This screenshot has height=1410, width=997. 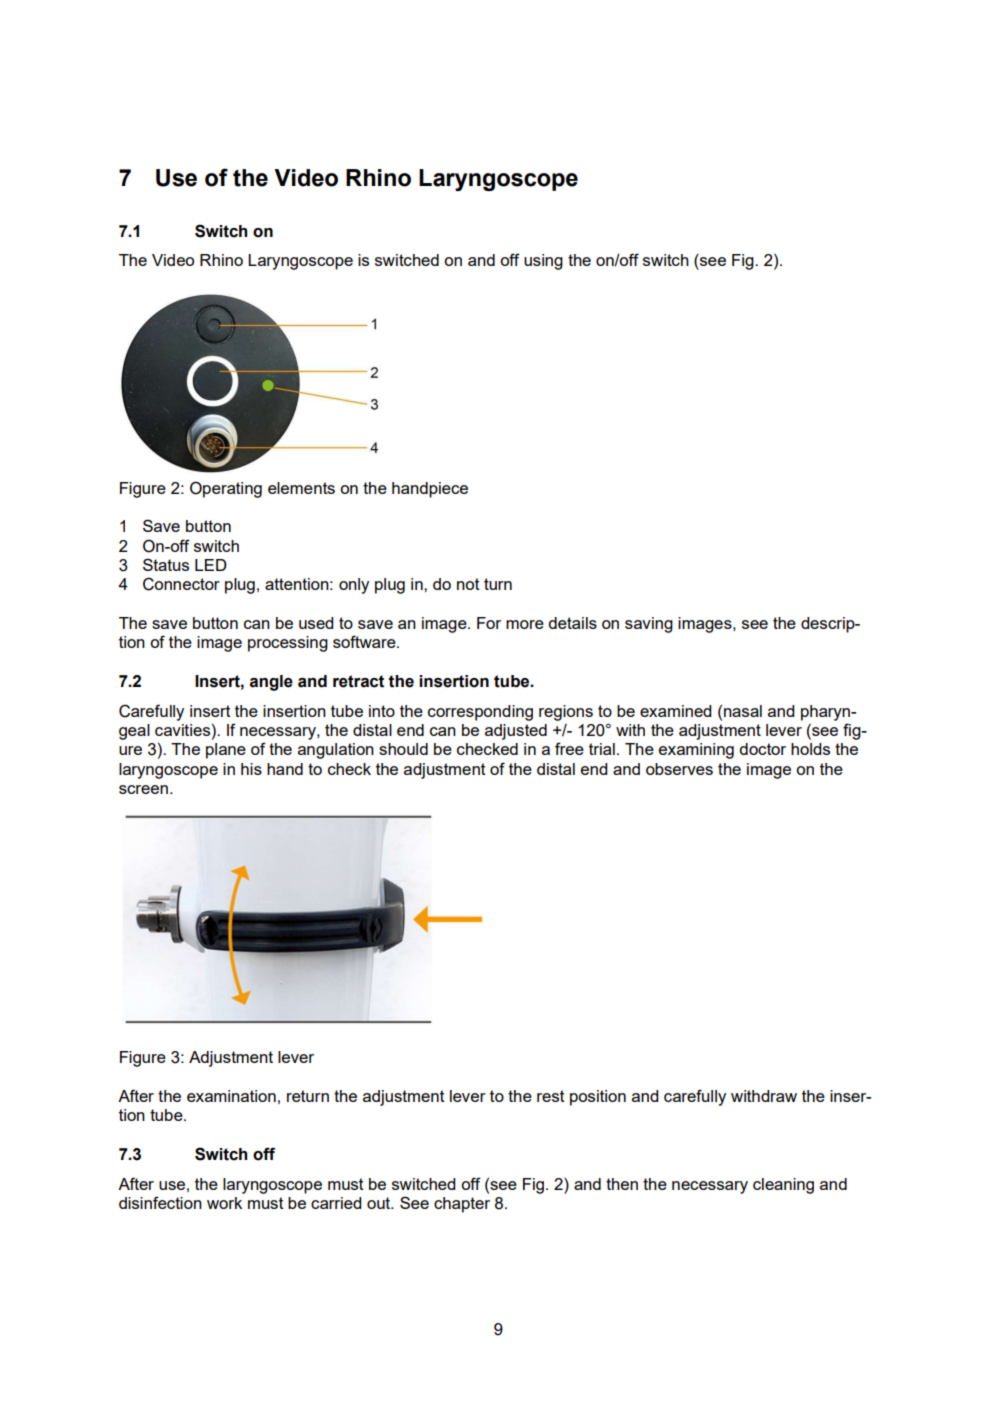 I want to click on saving, so click(x=649, y=625).
